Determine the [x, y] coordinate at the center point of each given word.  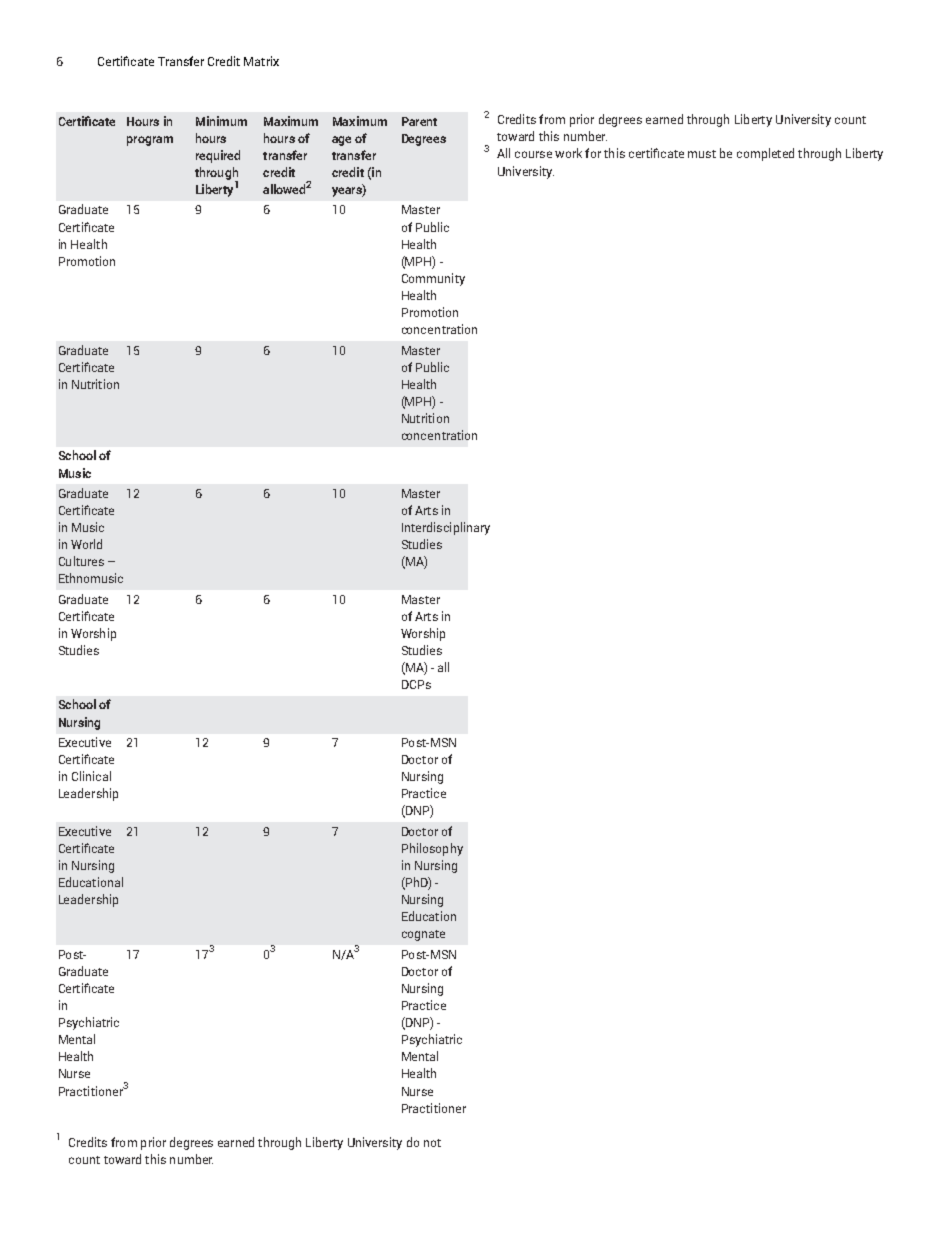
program [150, 141]
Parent [419, 121]
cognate [423, 935]
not [432, 1143]
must [702, 154]
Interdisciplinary [446, 528]
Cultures [81, 561]
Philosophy [432, 849]
